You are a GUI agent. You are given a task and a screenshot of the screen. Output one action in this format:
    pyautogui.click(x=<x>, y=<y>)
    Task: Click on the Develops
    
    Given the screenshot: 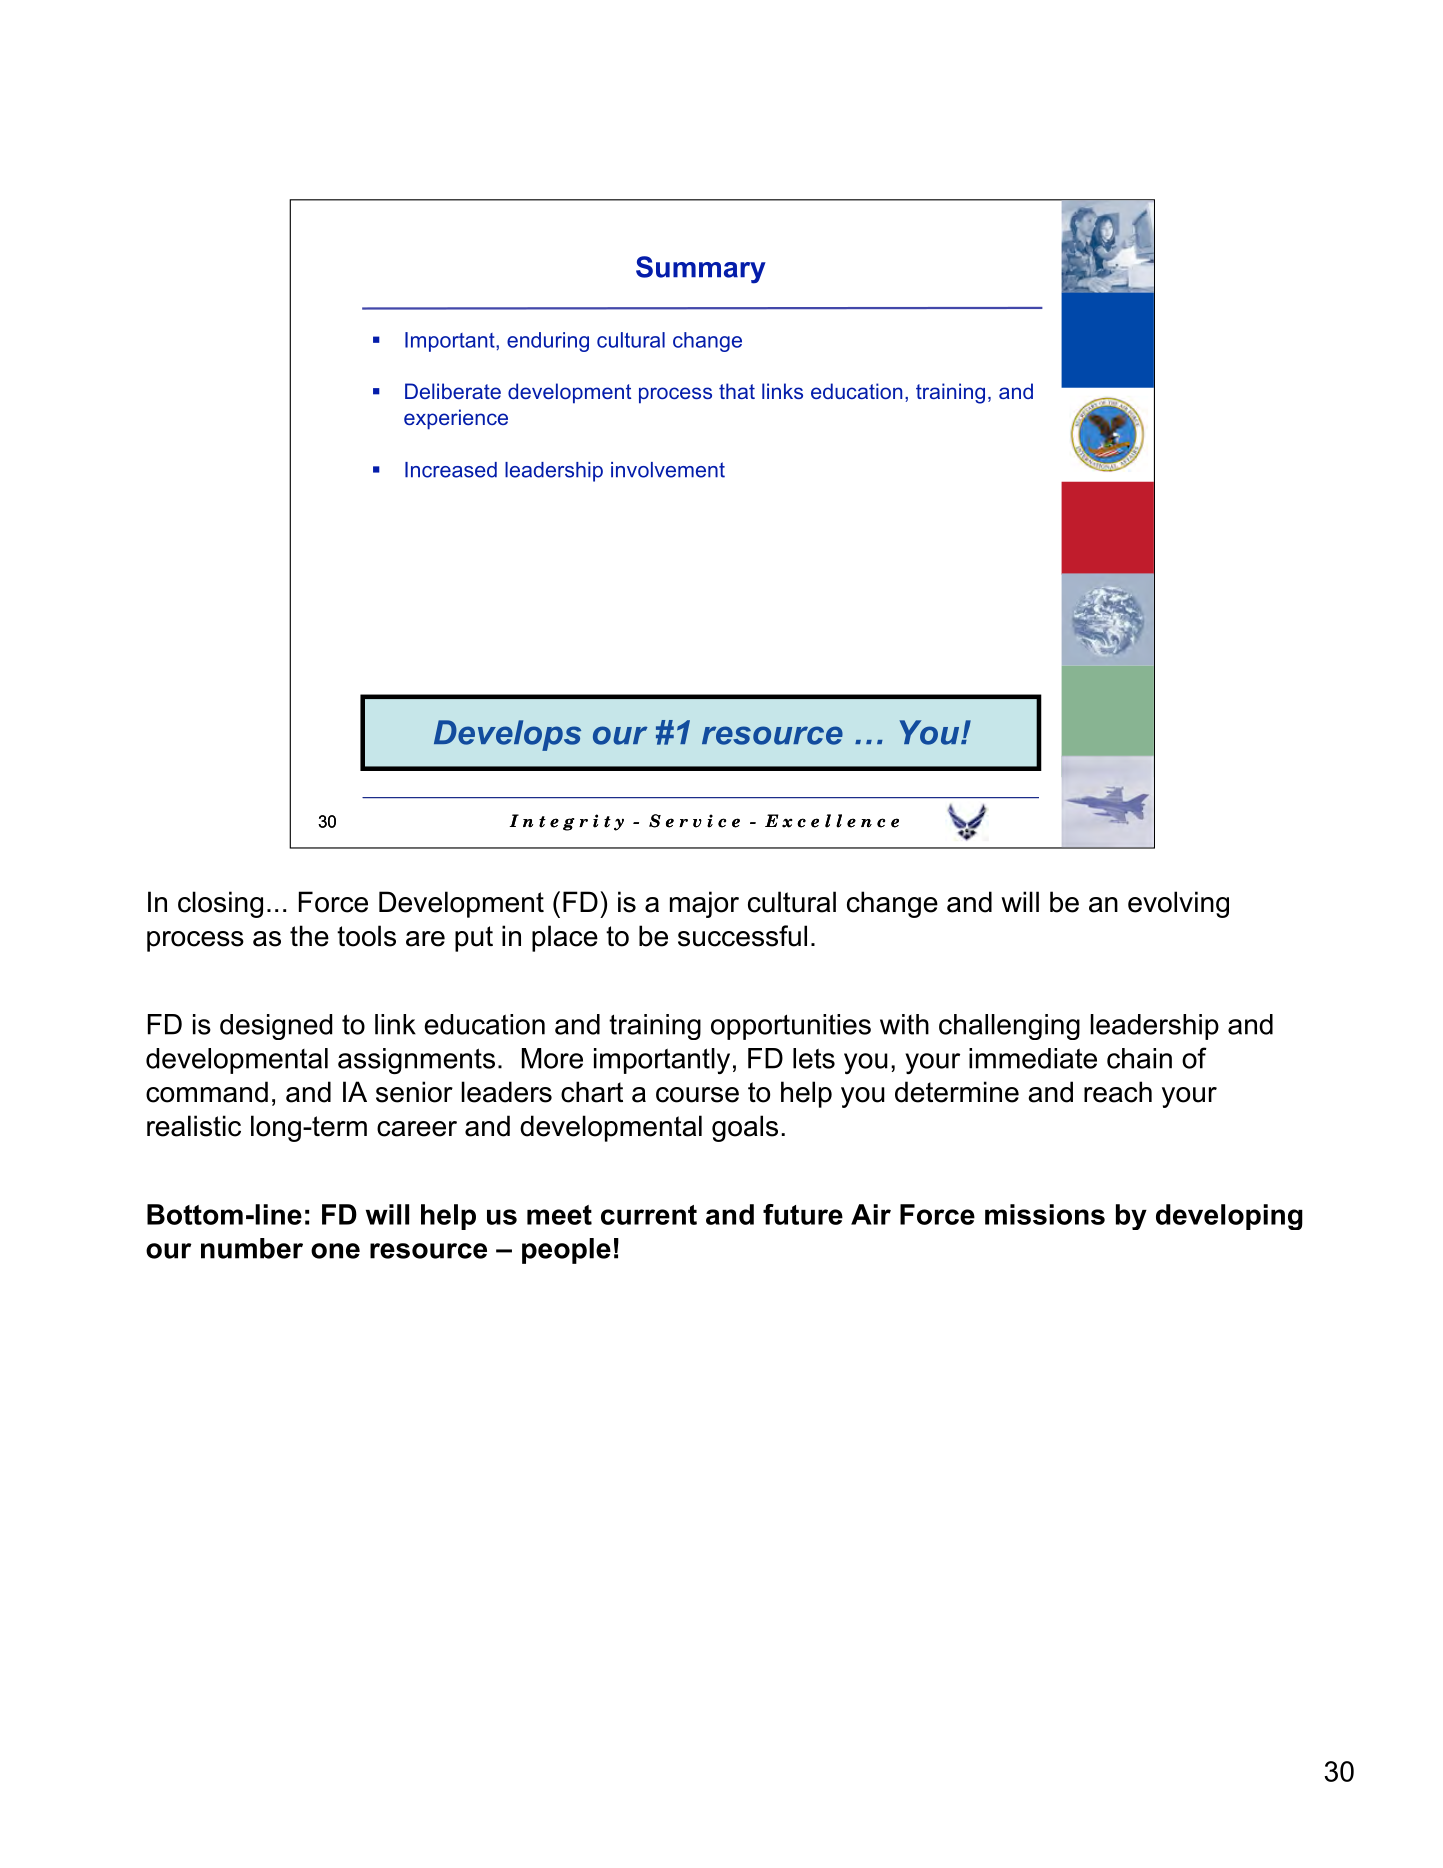 What is the action you would take?
    pyautogui.click(x=507, y=735)
